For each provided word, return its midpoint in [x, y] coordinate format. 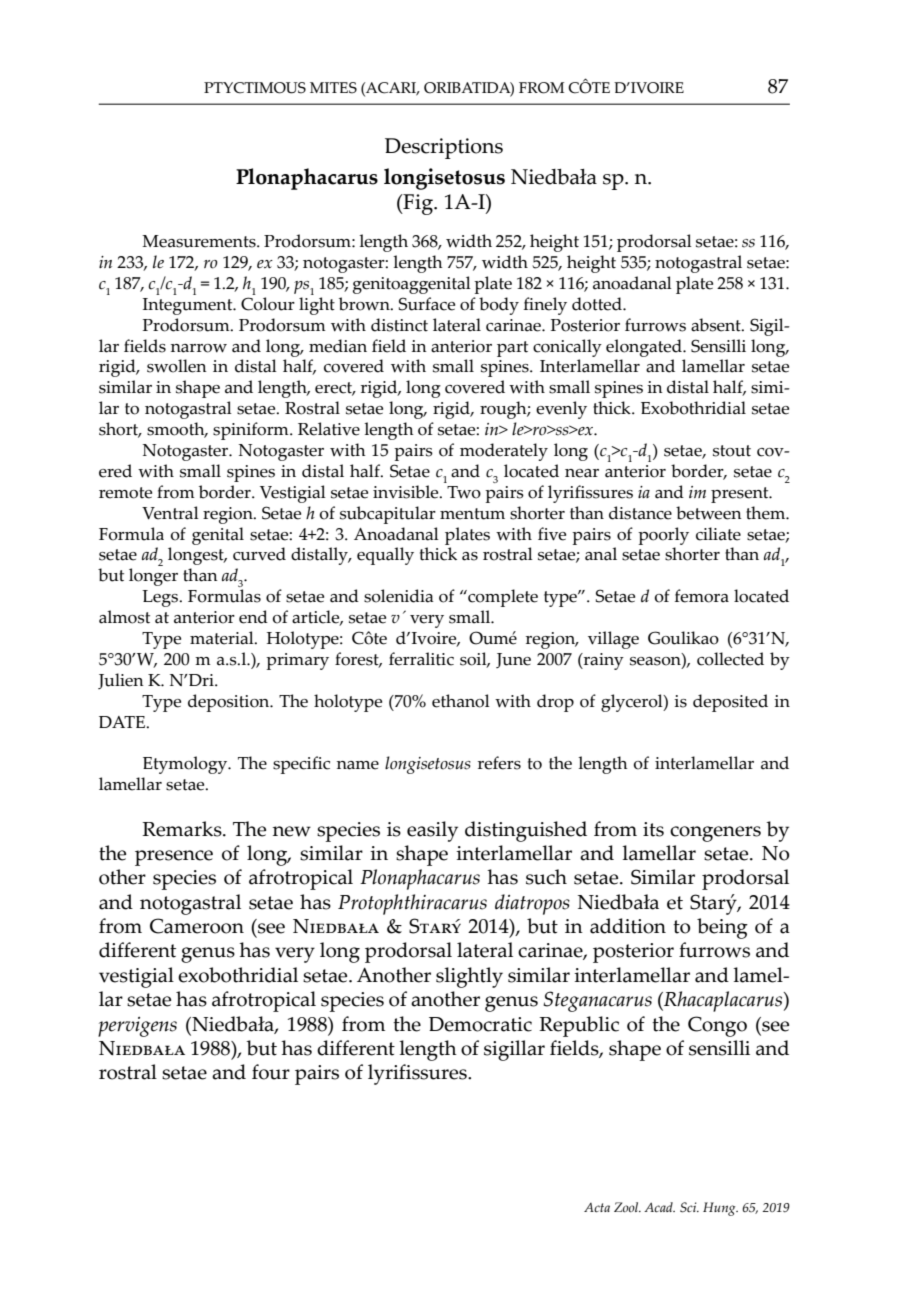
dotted [598, 304]
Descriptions [444, 148]
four [271, 1072]
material [223, 638]
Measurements [200, 241]
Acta [597, 1207]
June [513, 660]
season [656, 661]
